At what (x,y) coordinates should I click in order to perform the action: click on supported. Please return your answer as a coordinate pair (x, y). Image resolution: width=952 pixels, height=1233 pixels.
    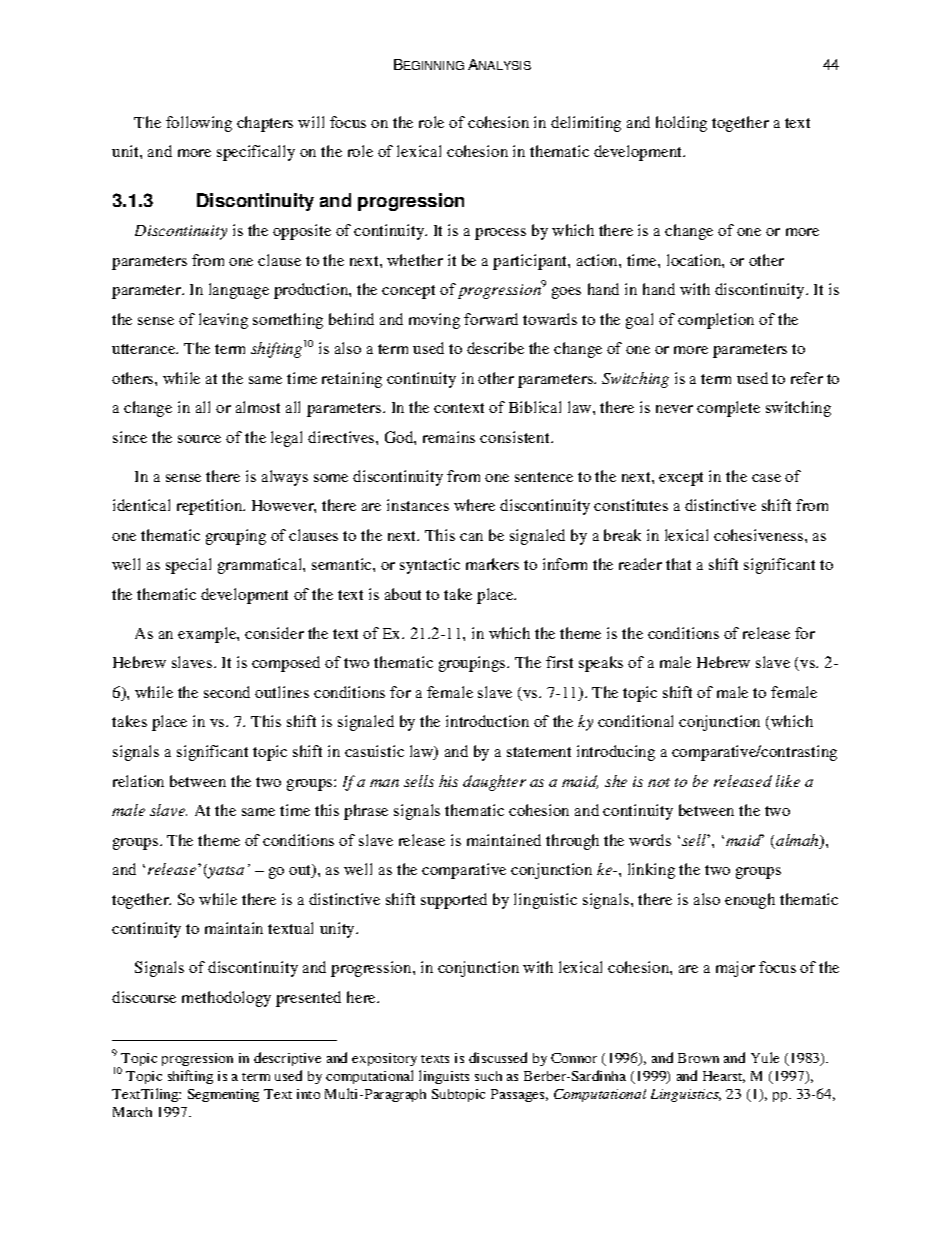
    Looking at the image, I should click on (454, 901).
